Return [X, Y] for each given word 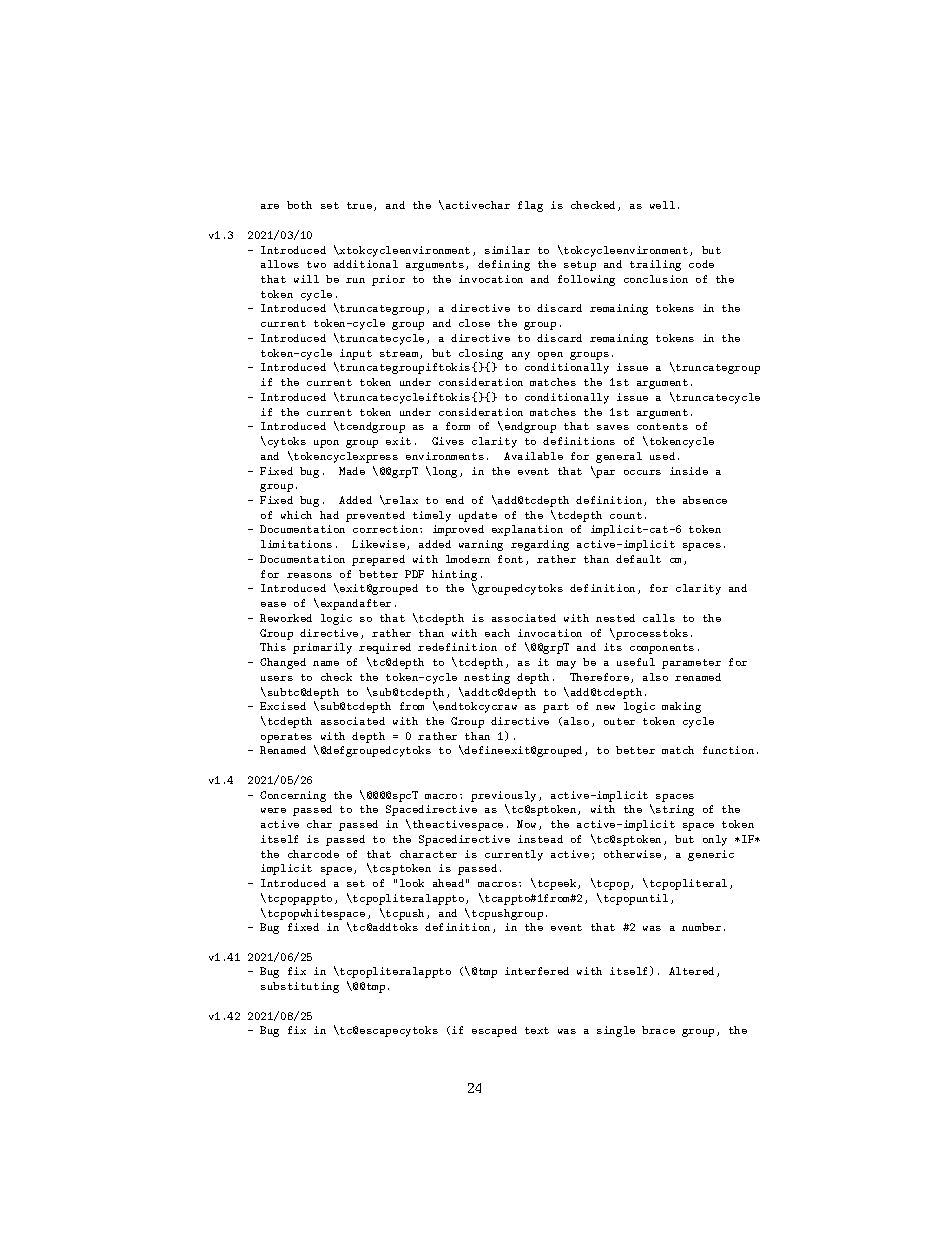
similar [507, 250]
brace [658, 1030]
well [662, 205]
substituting [300, 987]
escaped [494, 1031]
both [299, 205]
